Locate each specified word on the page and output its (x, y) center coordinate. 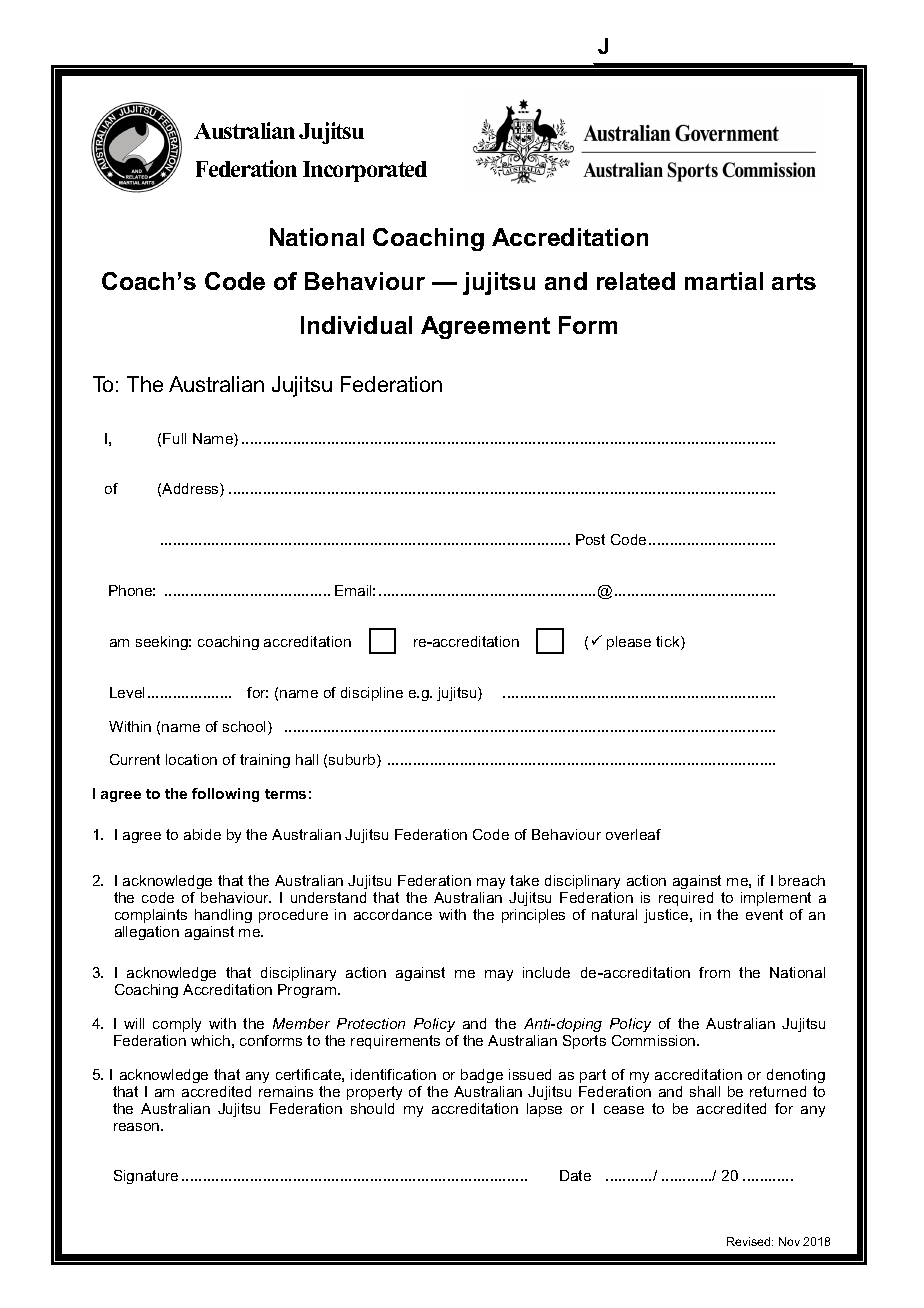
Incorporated (365, 171)
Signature (146, 1177)
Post (590, 539)
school (246, 728)
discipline (372, 694)
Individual (356, 325)
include (546, 972)
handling (223, 918)
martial (724, 281)
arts (794, 281)
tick (669, 643)
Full (174, 438)
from (714, 972)
